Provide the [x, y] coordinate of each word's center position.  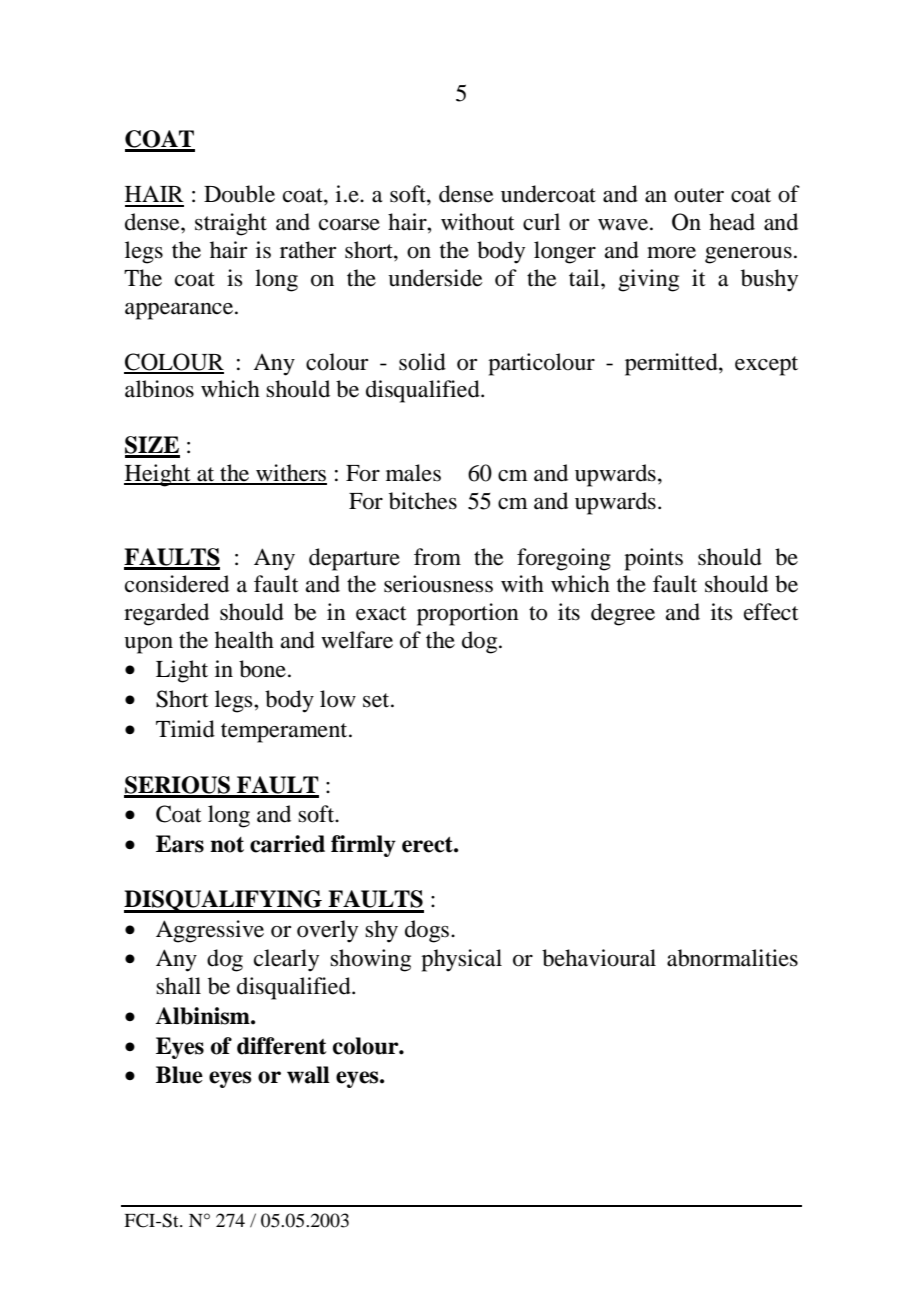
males [413, 473]
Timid [185, 729]
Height [158, 475]
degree [623, 614]
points [653, 559]
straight [231, 224]
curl [541, 222]
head [732, 222]
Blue [179, 1075]
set [377, 700]
